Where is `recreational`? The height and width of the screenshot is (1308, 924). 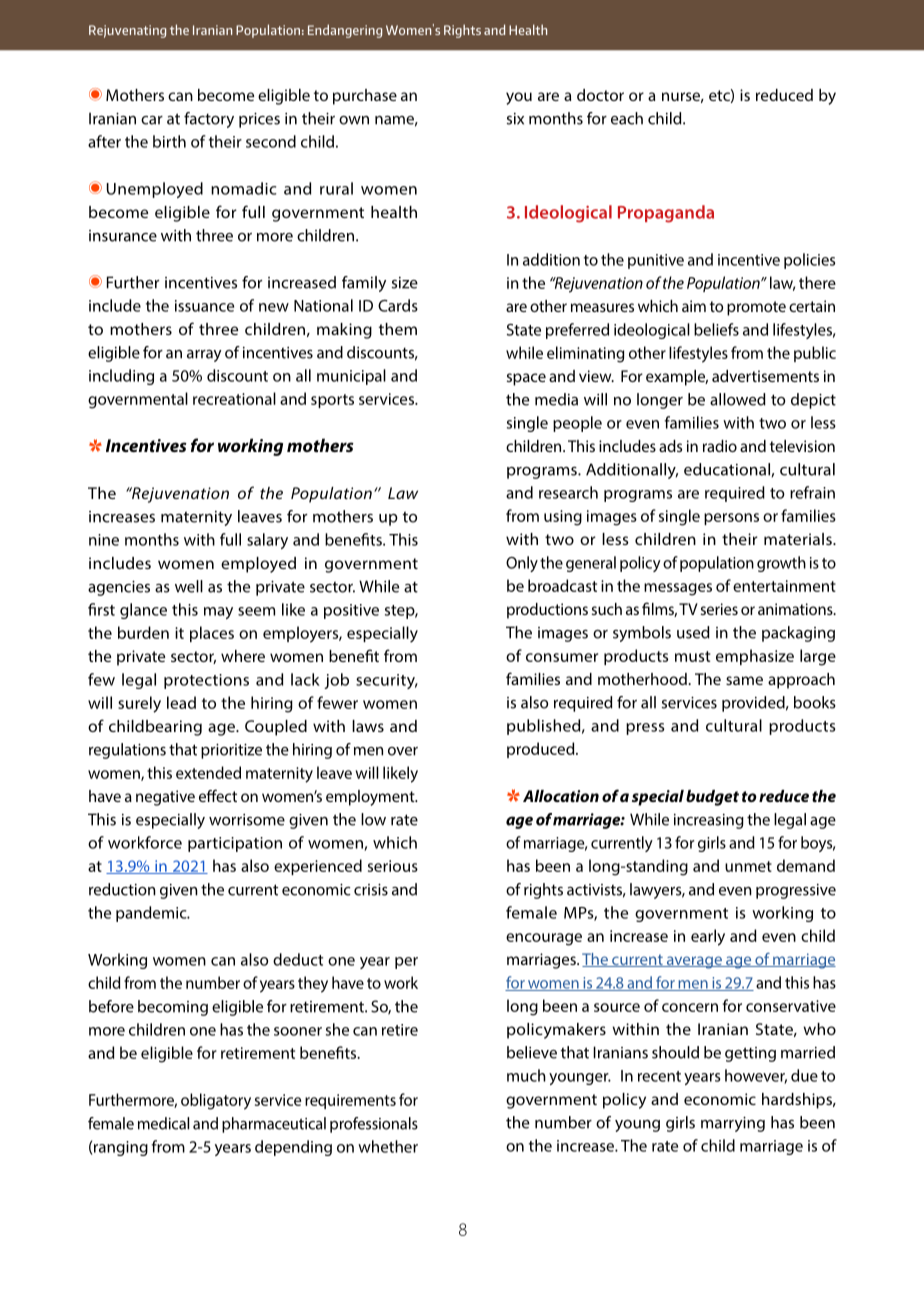 recreational is located at coordinates (234, 398).
